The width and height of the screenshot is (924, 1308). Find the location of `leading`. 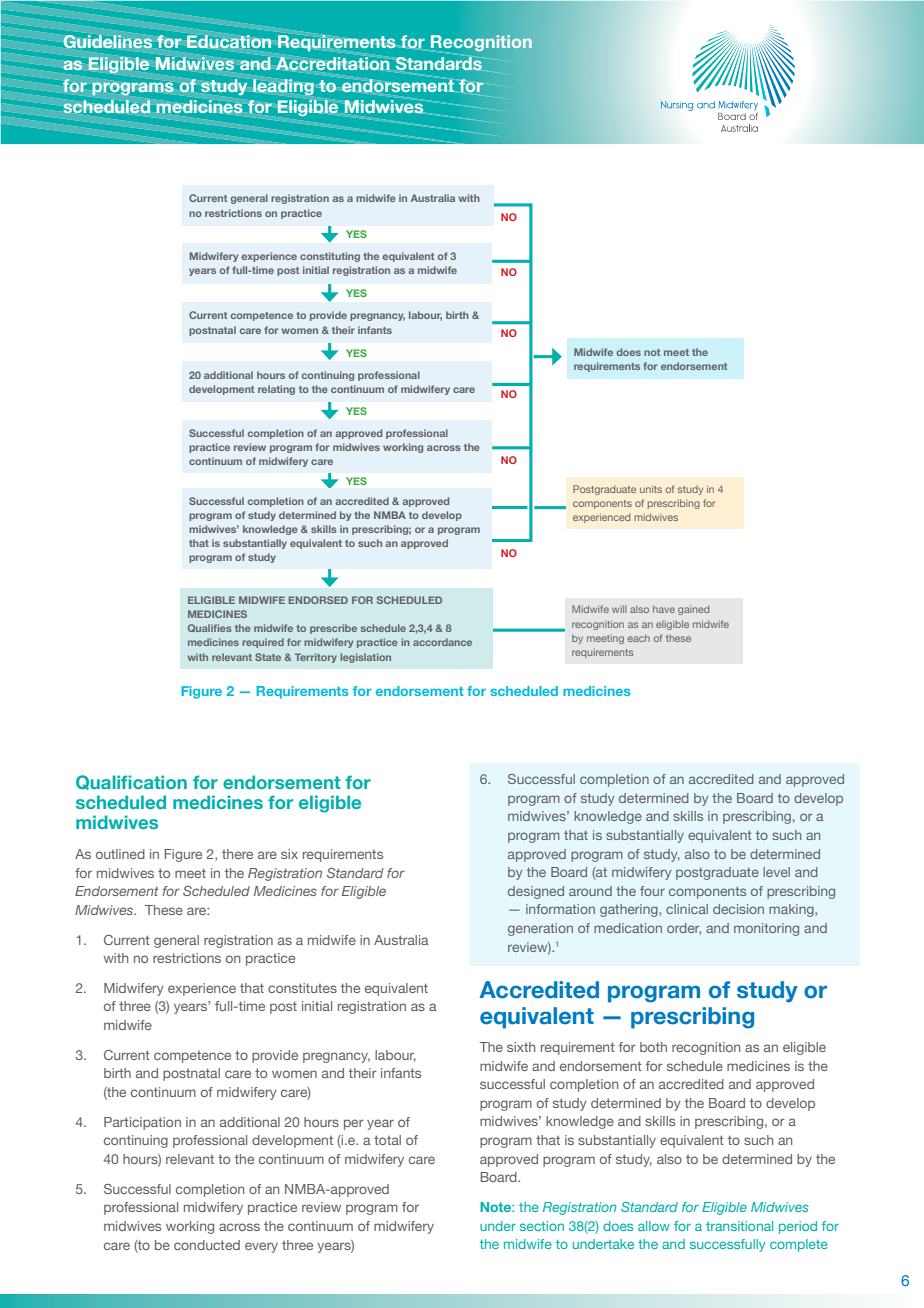

leading is located at coordinates (282, 87).
